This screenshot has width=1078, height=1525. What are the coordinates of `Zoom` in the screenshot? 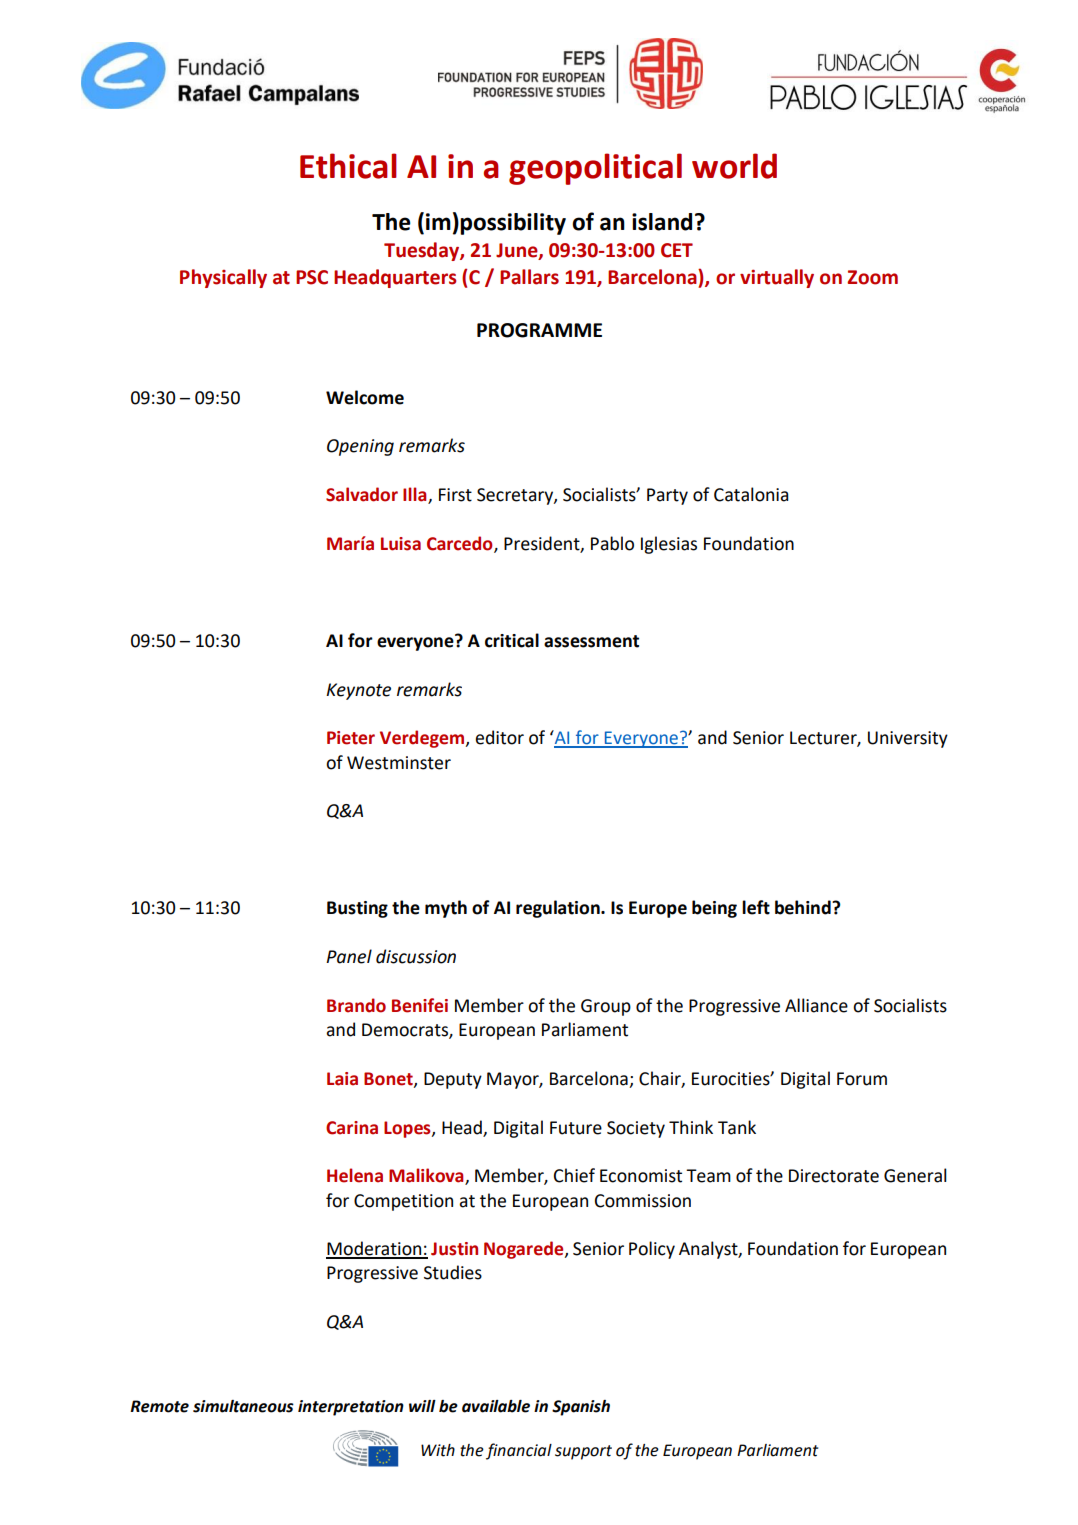 It's located at (872, 277).
